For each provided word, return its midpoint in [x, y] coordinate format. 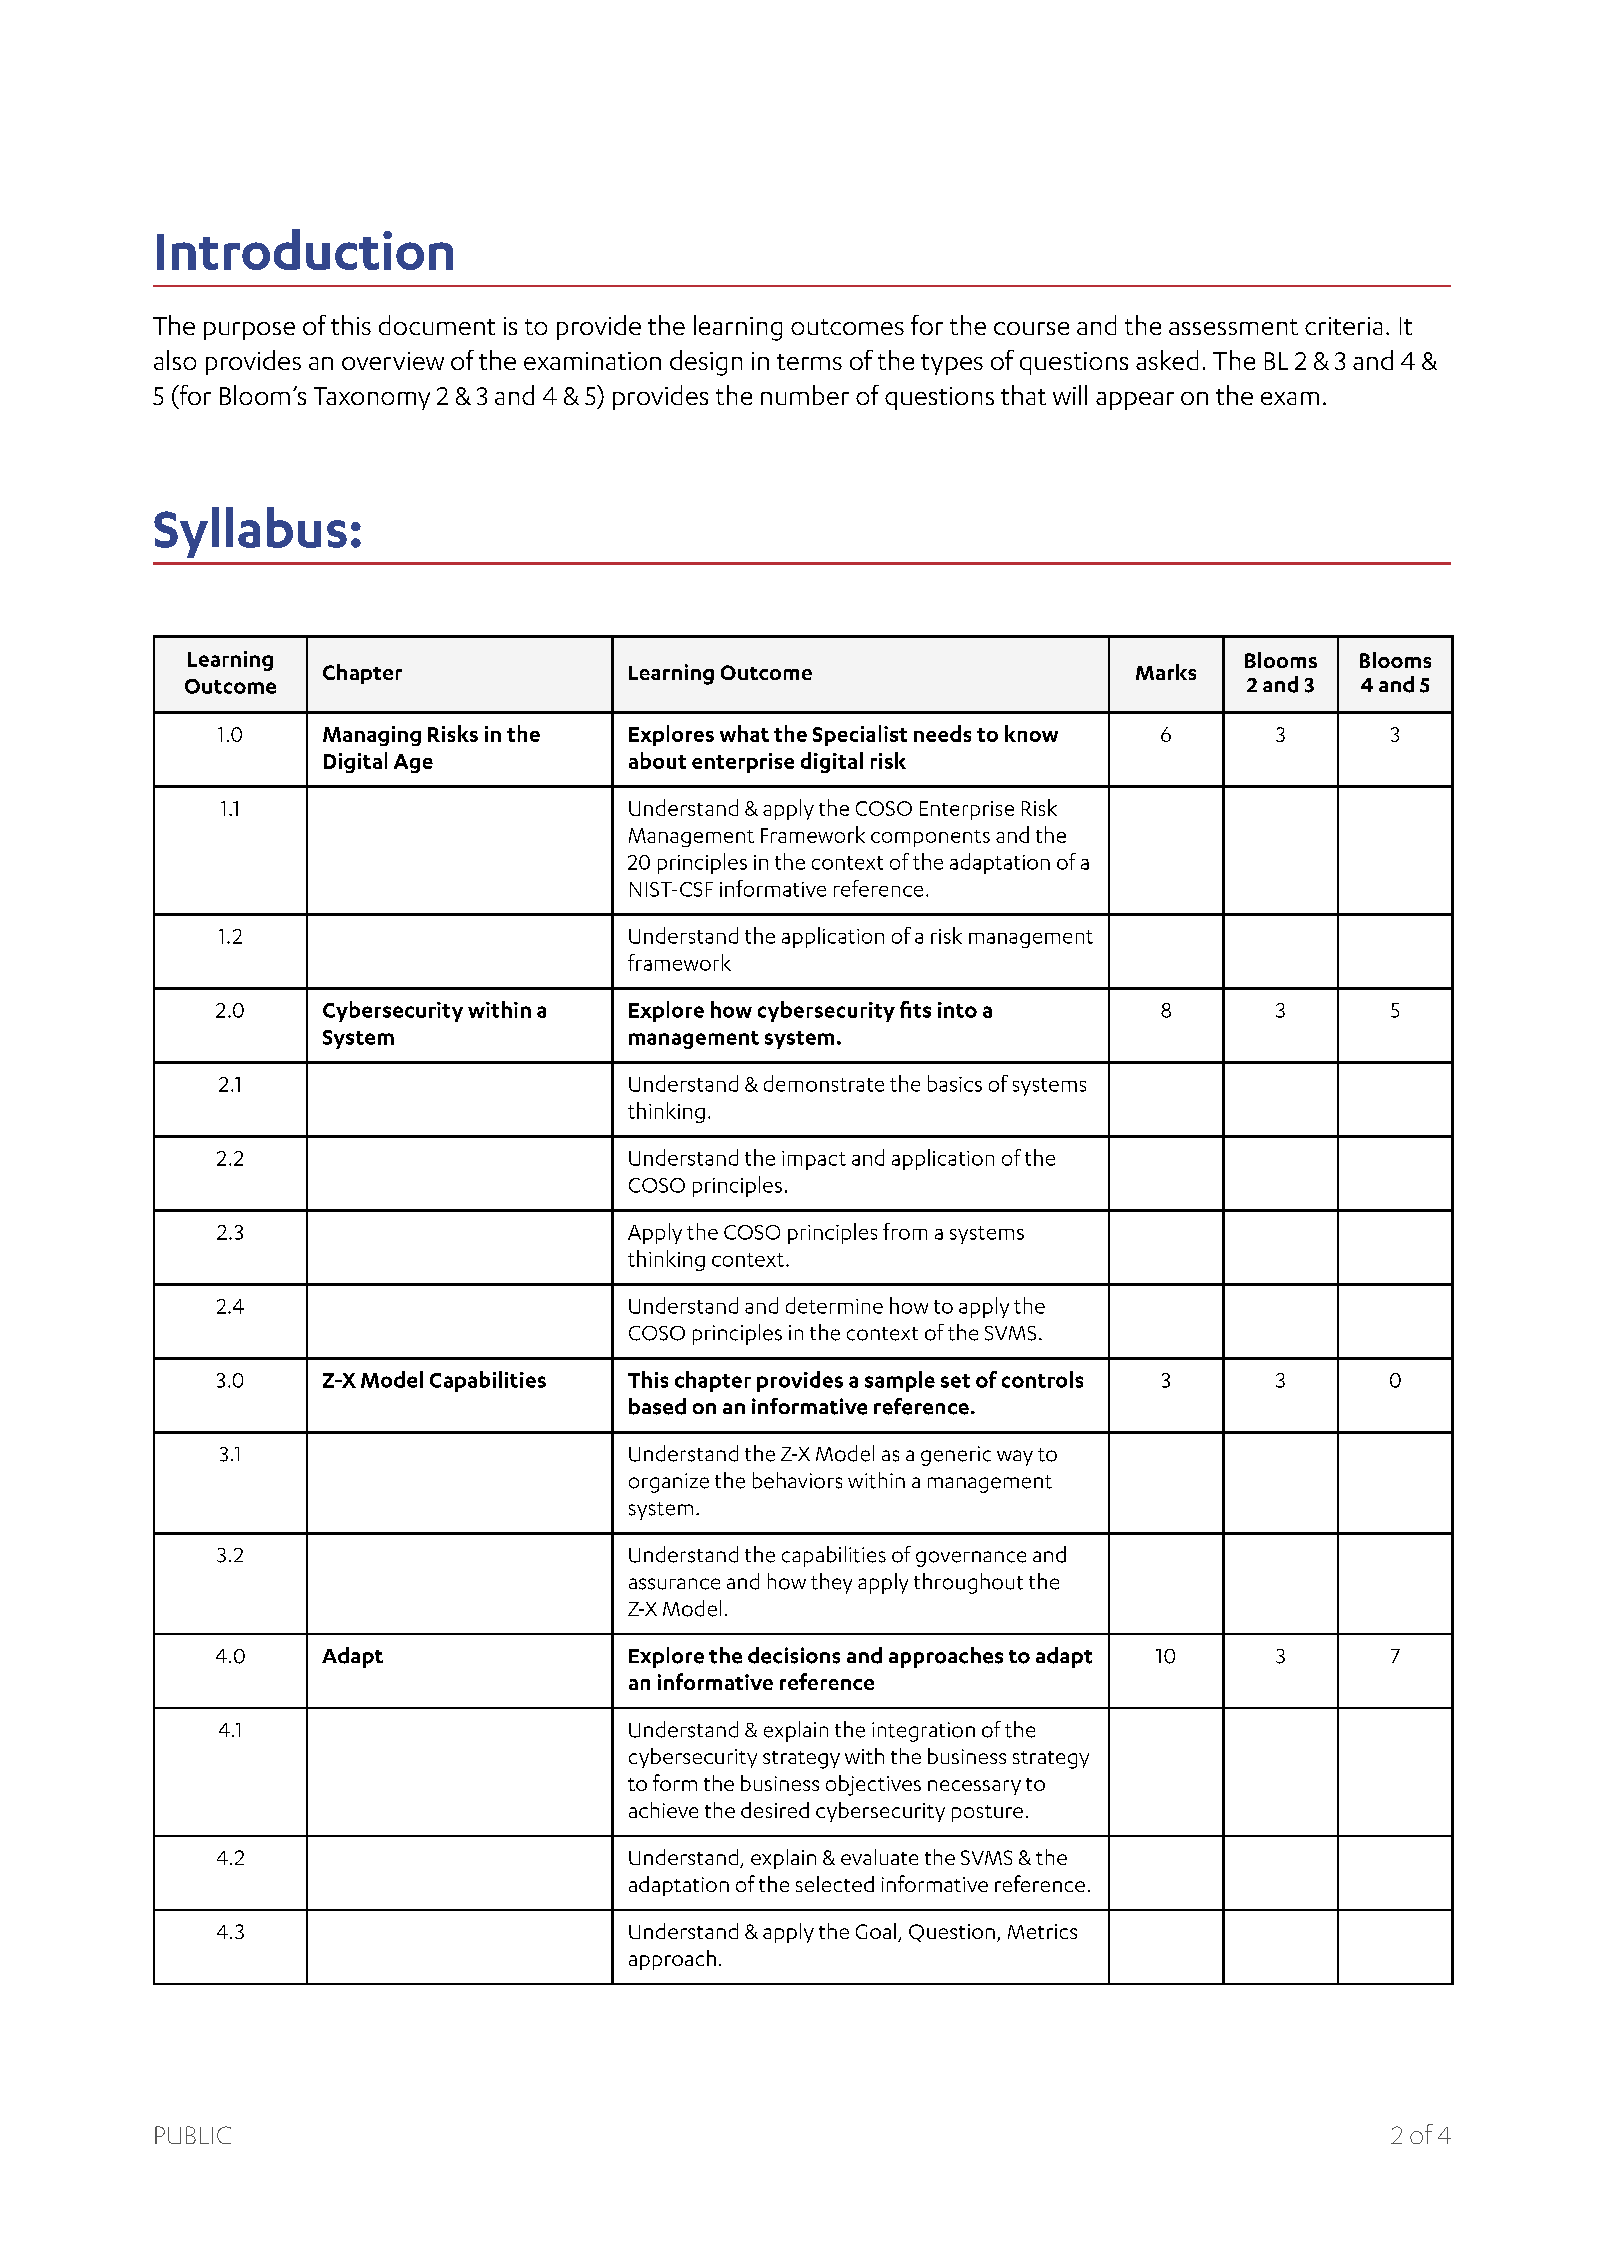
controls [1042, 1379]
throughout [968, 1583]
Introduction [305, 249]
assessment [1233, 327]
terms [809, 362]
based [657, 1406]
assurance [674, 1584]
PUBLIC [193, 2135]
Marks [1166, 672]
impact [814, 1160]
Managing [372, 736]
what [744, 733]
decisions [794, 1655]
